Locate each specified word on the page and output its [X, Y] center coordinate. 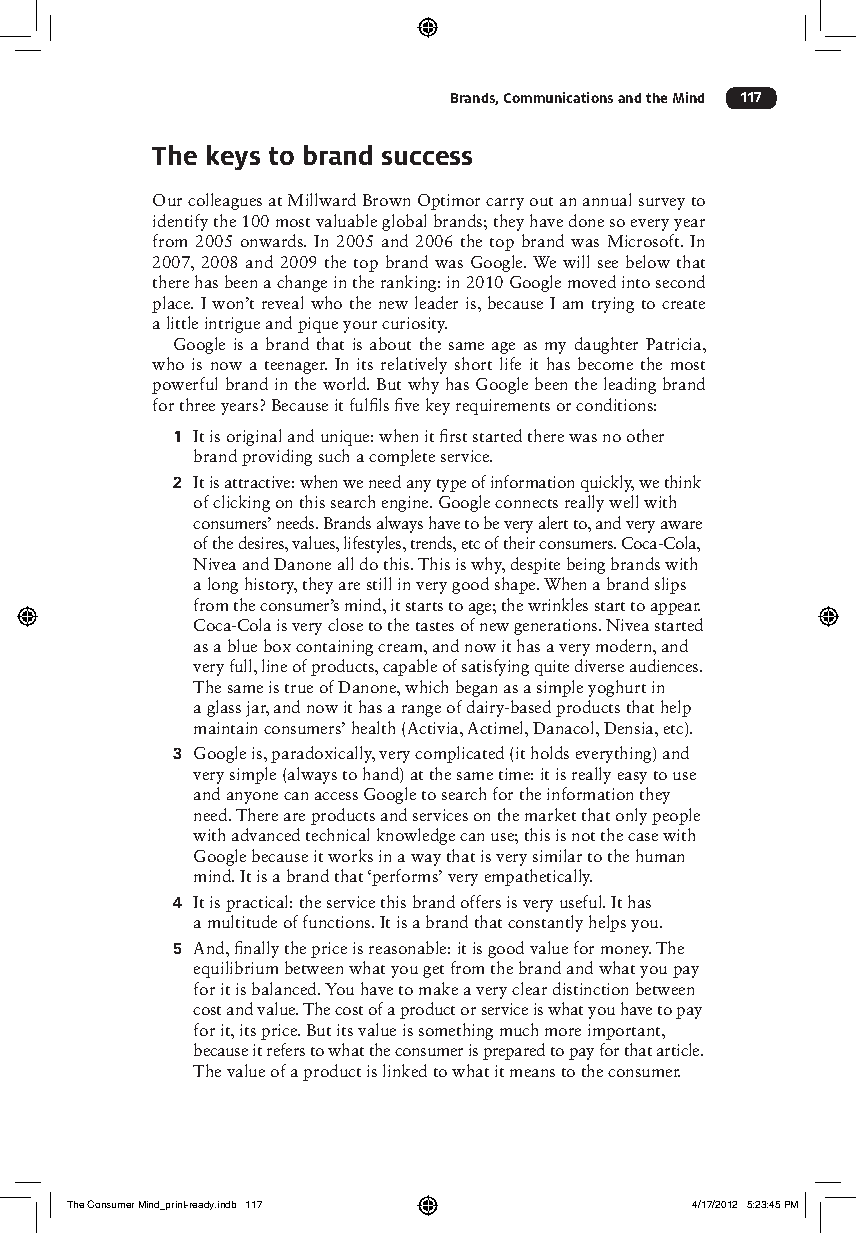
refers [286, 1049]
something [456, 1031]
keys [233, 157]
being [586, 565]
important [625, 1032]
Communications [558, 97]
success [427, 158]
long [223, 585]
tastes [435, 626]
